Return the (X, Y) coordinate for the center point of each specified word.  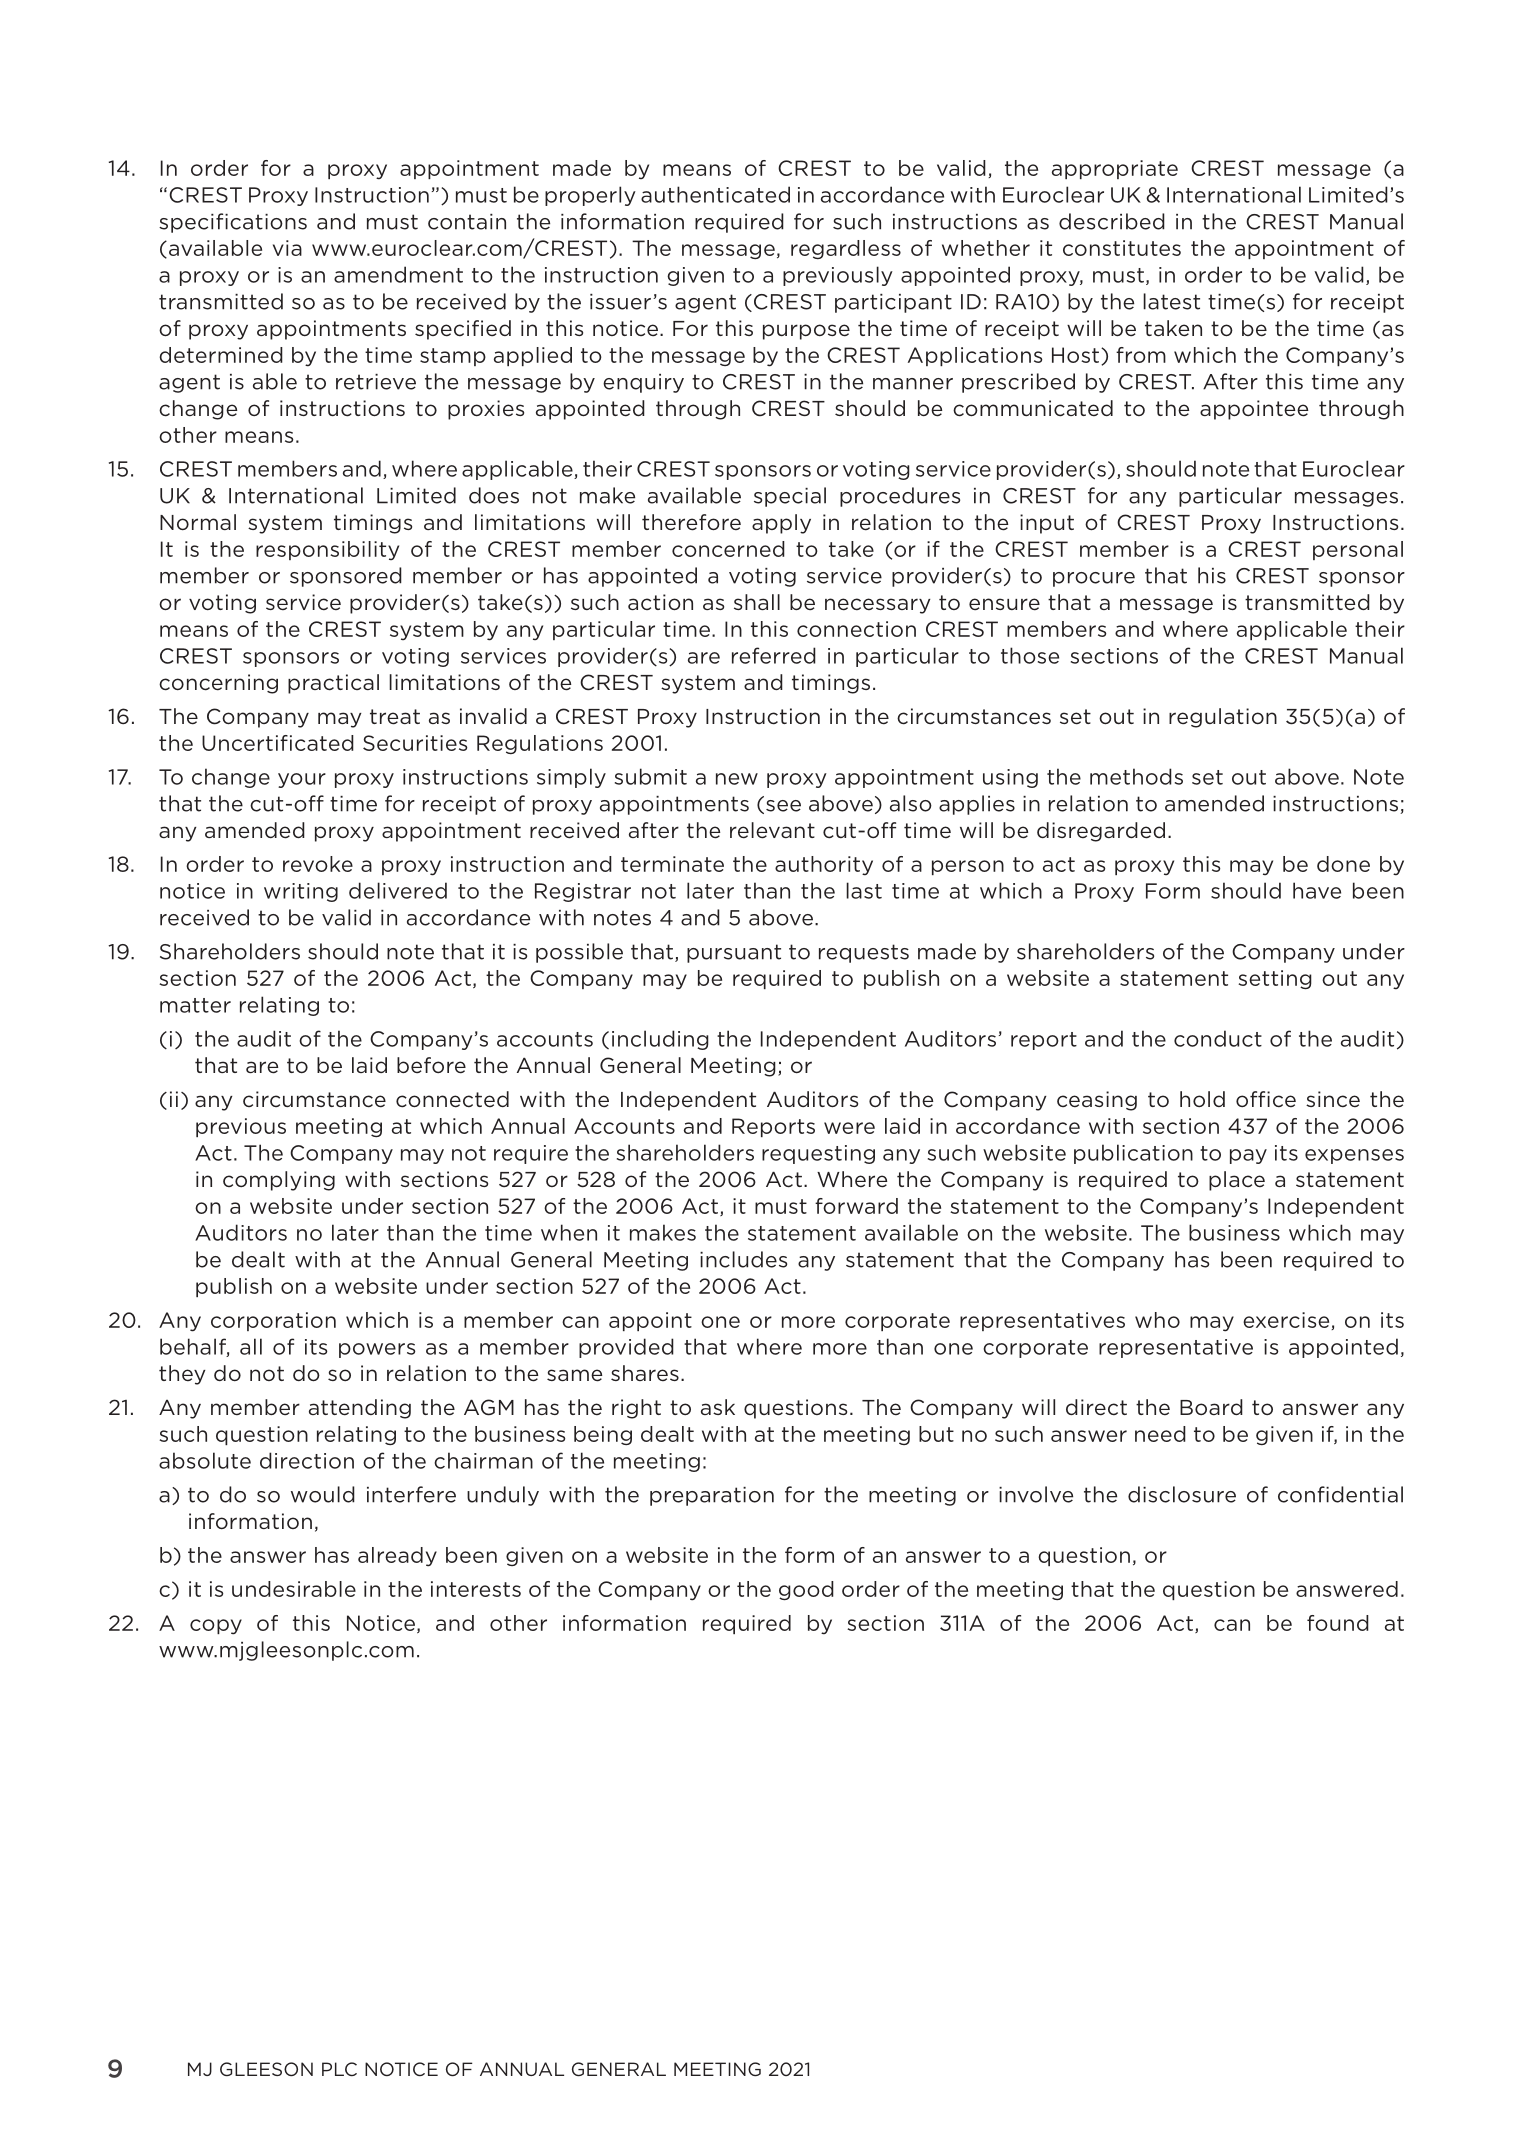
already (397, 1557)
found (1338, 1623)
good (806, 1590)
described (1112, 221)
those (1030, 655)
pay (1248, 1156)
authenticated (715, 194)
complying (279, 1181)
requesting (818, 1154)
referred (774, 655)
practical (333, 684)
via (287, 248)
